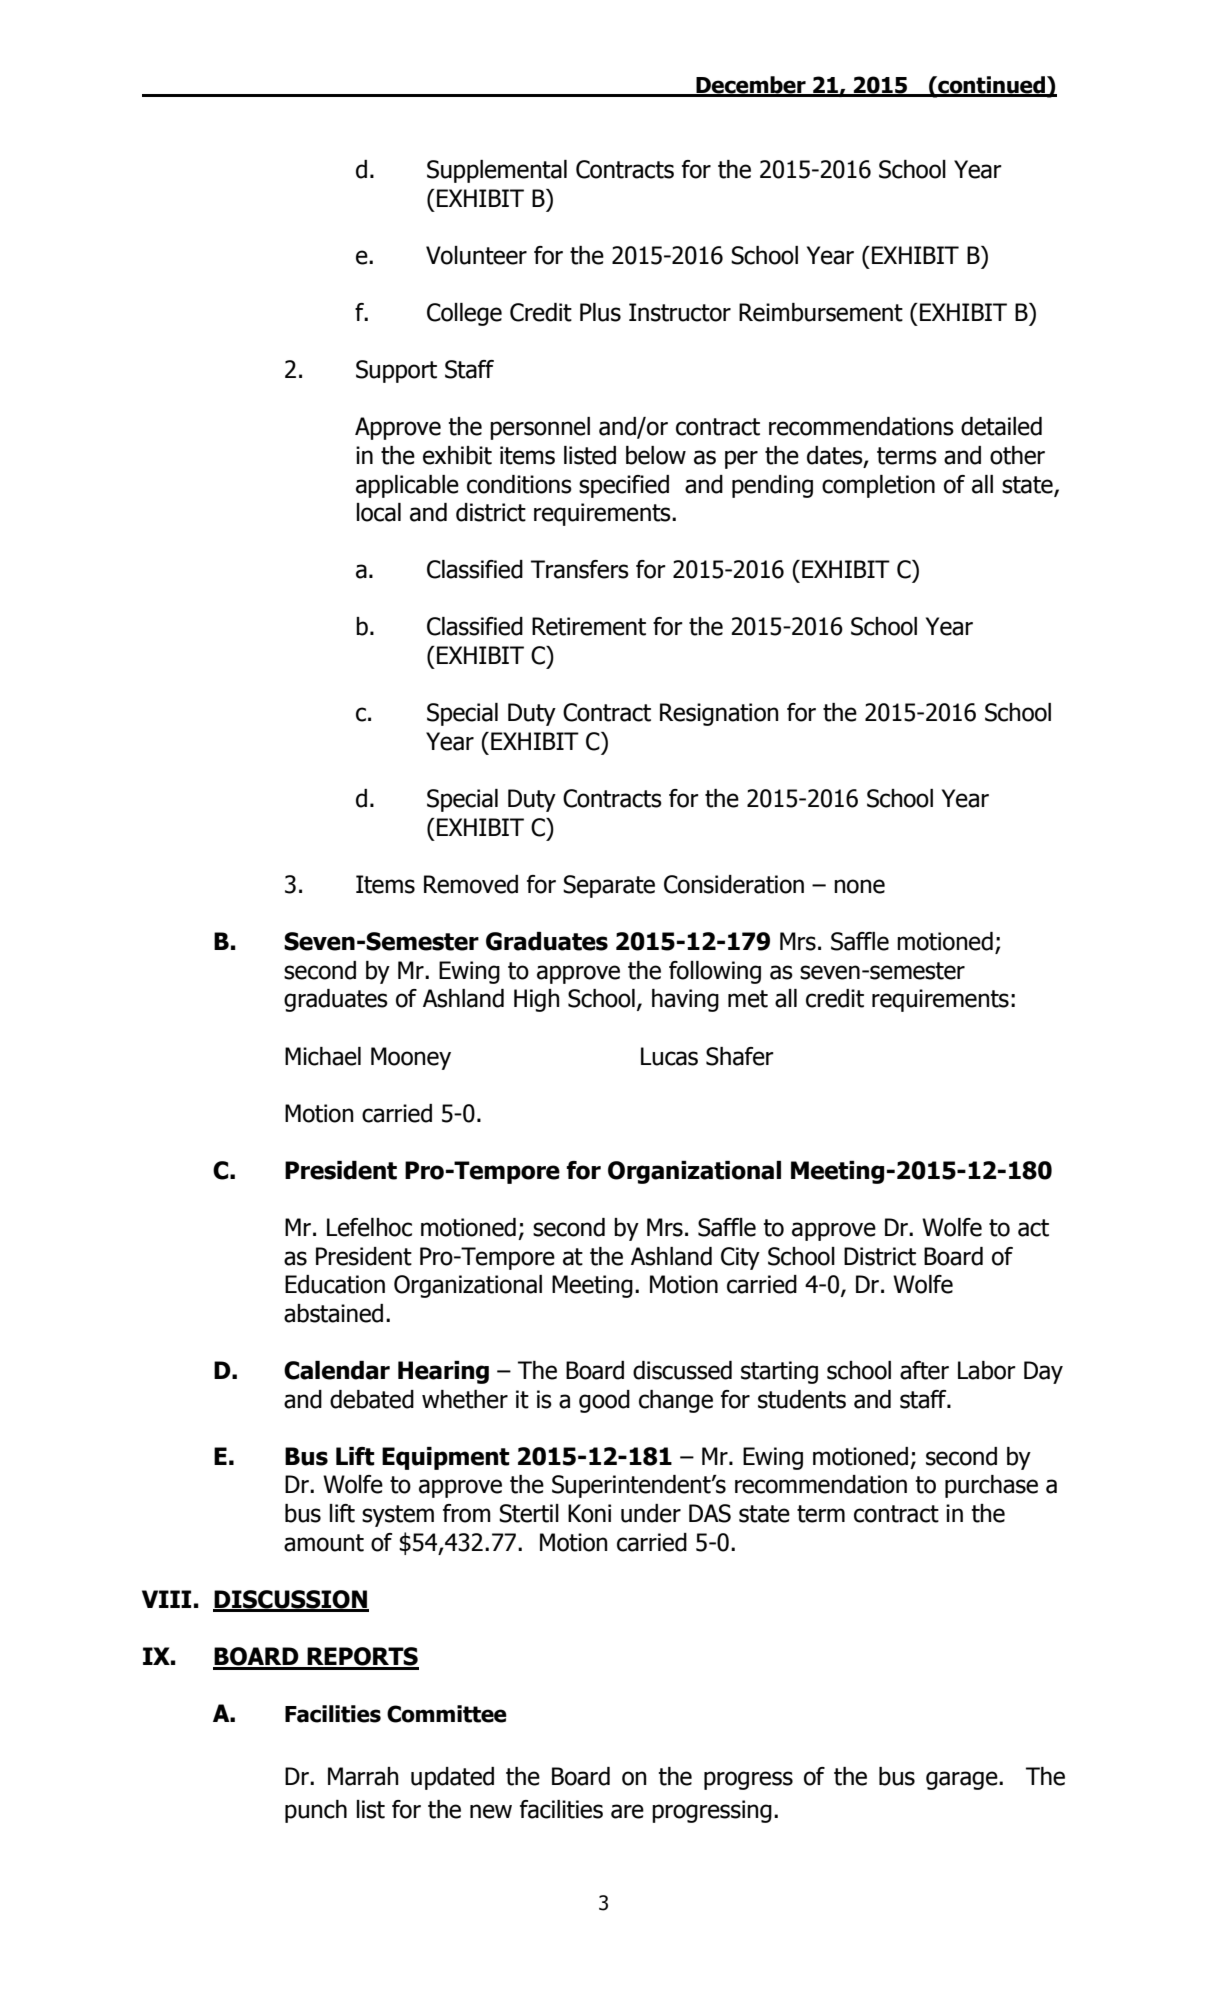 The image size is (1208, 1990). What do you see at coordinates (604, 1401) in the screenshot?
I see `good` at bounding box center [604, 1401].
